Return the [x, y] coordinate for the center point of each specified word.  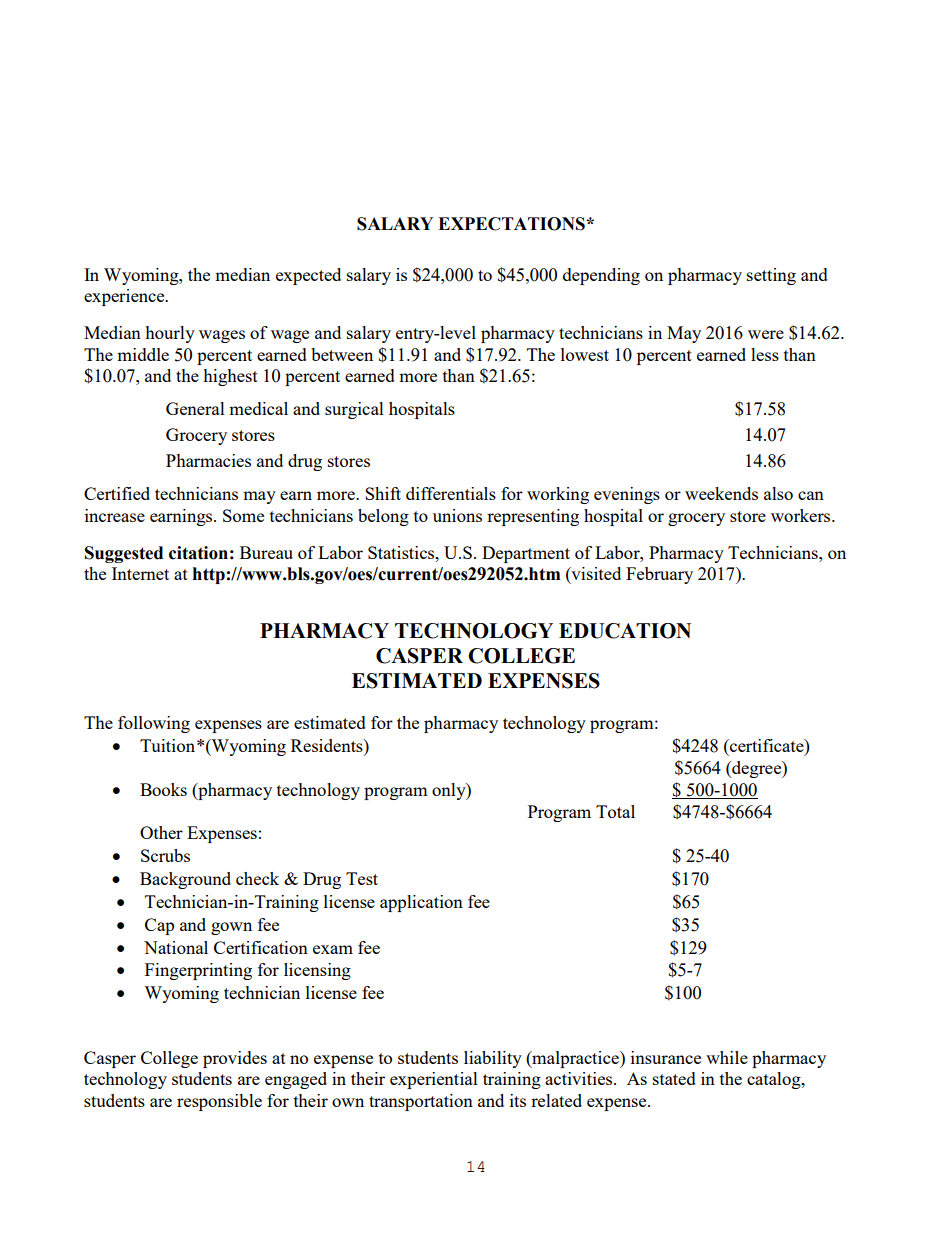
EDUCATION [625, 631]
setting [771, 276]
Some [243, 515]
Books [163, 789]
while [727, 1057]
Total [615, 811]
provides [235, 1059]
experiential [434, 1080]
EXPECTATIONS [512, 224]
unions [457, 515]
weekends [721, 493]
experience [125, 297]
